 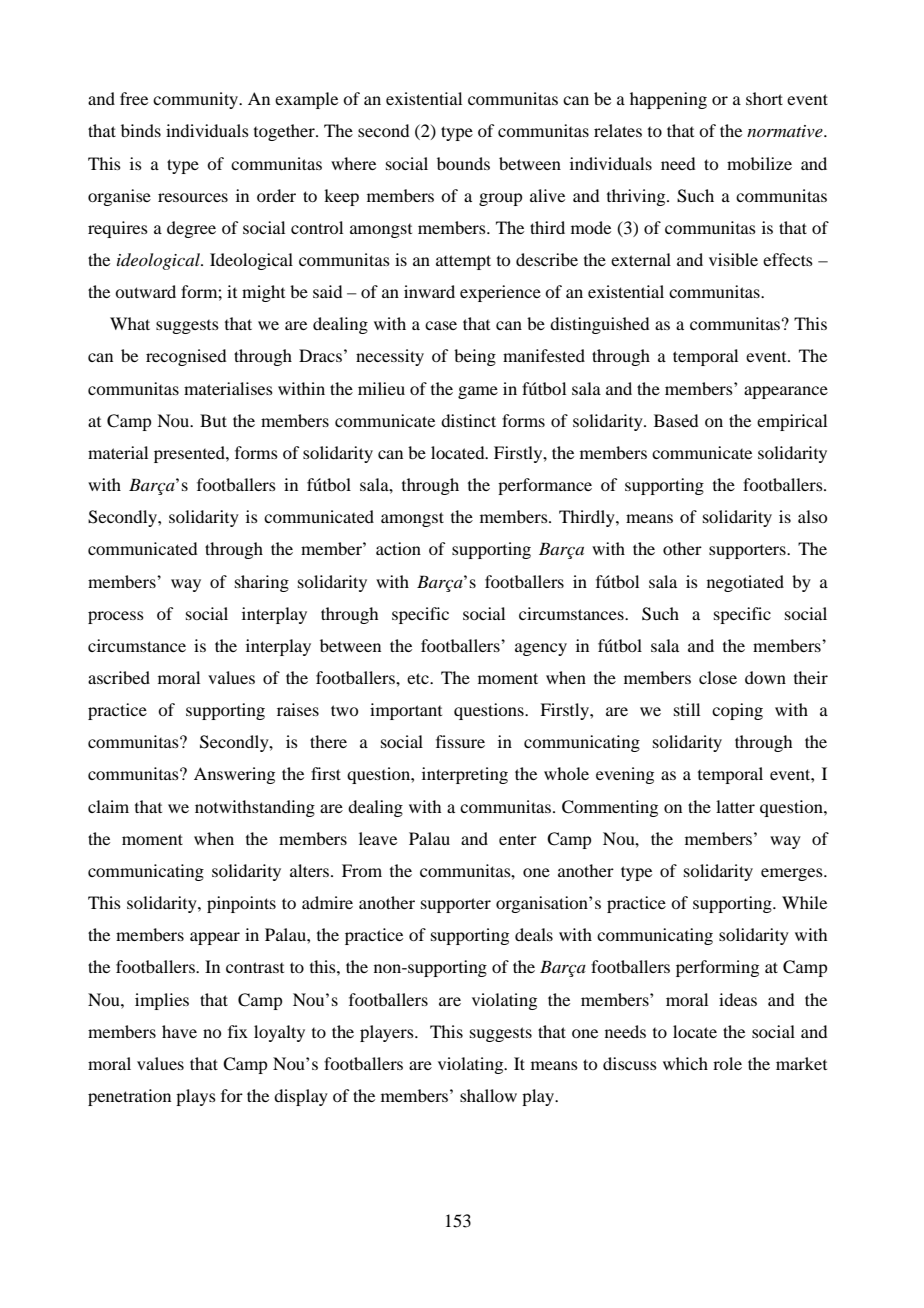 I want to click on short, so click(x=764, y=98).
